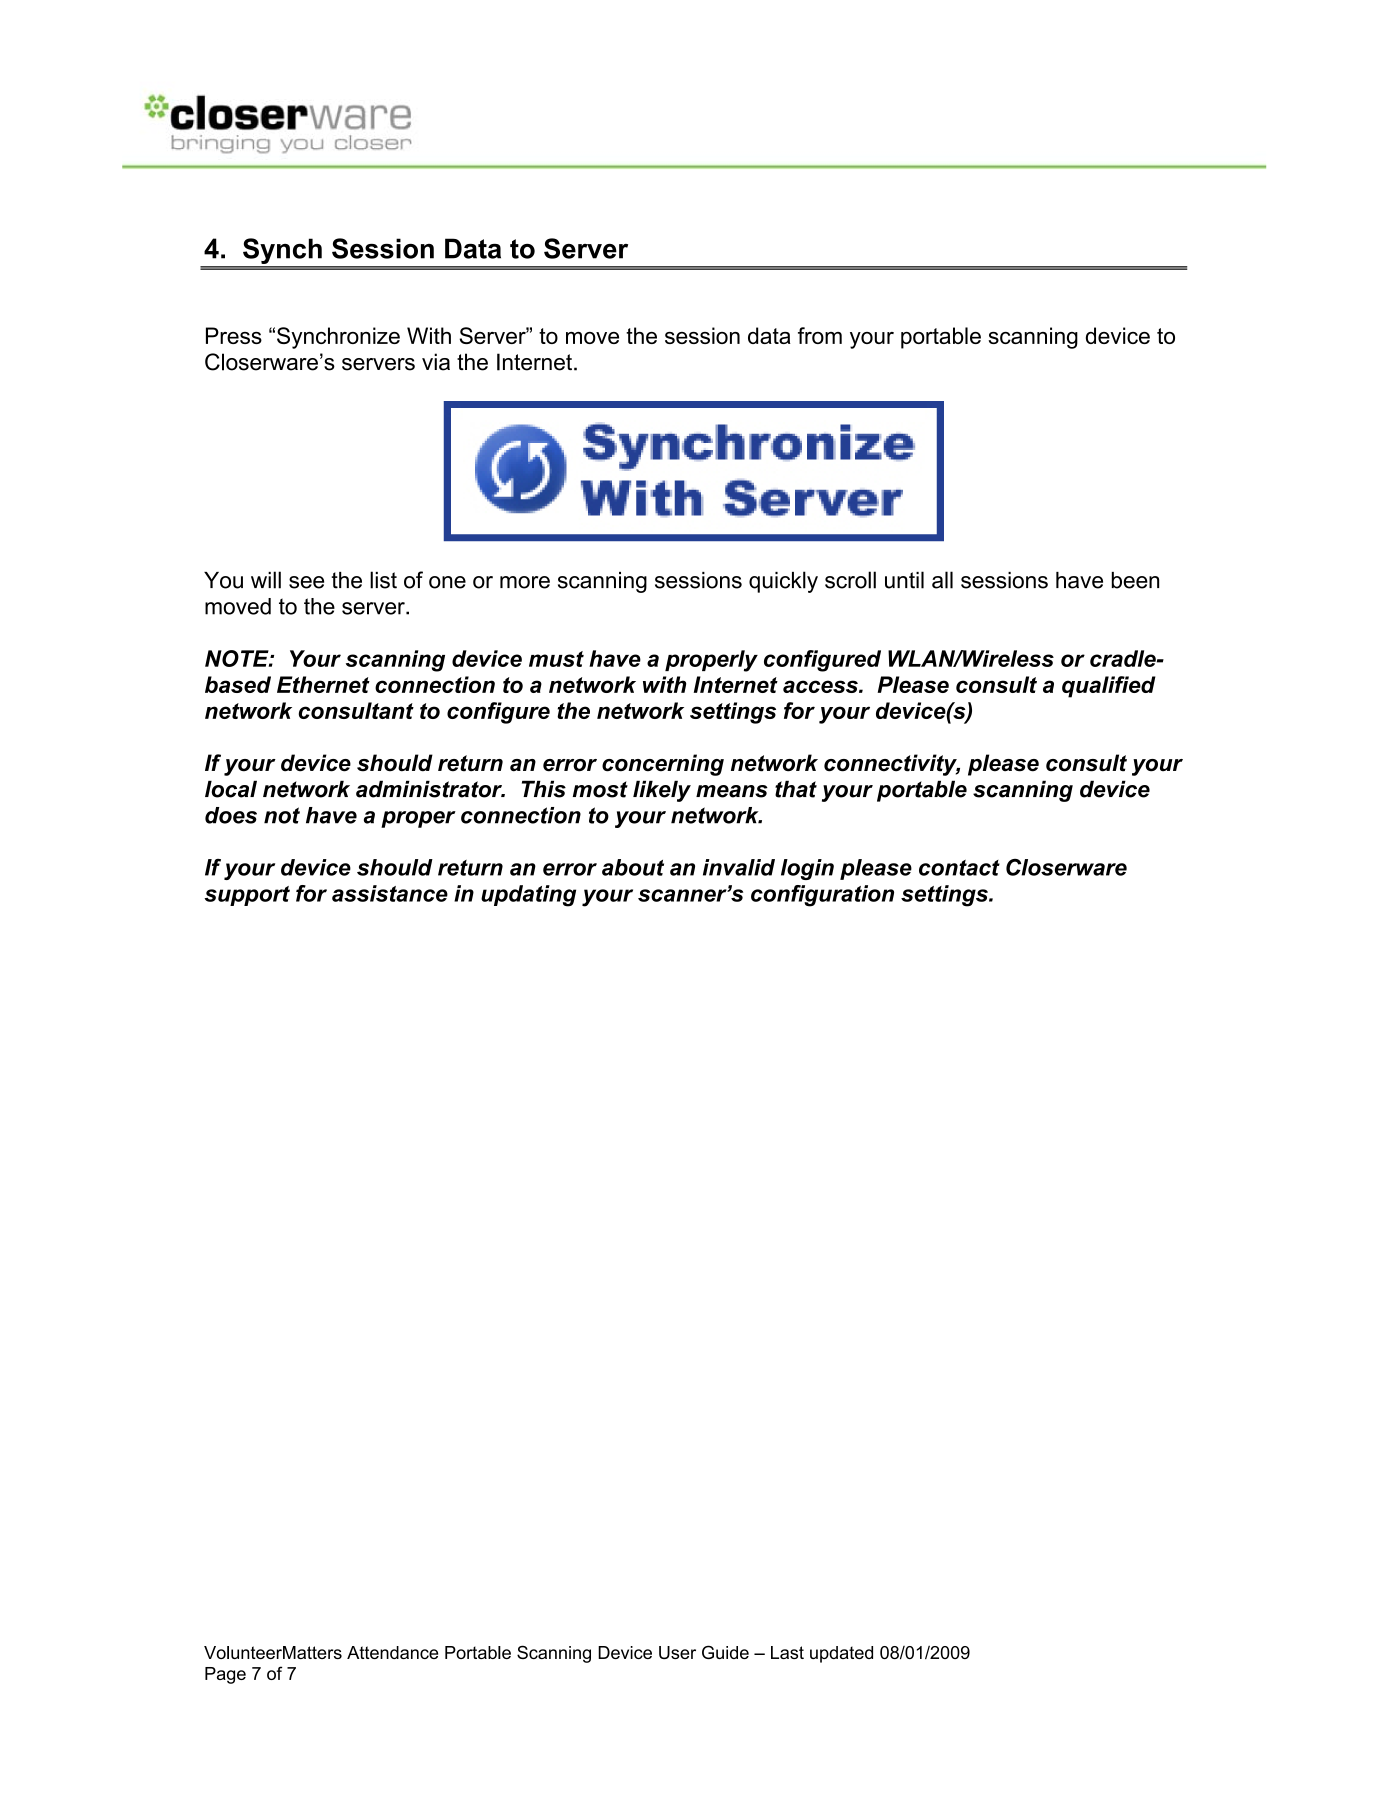 Image resolution: width=1388 pixels, height=1797 pixels. Describe the element at coordinates (247, 896) in the image. I see `support` at that location.
